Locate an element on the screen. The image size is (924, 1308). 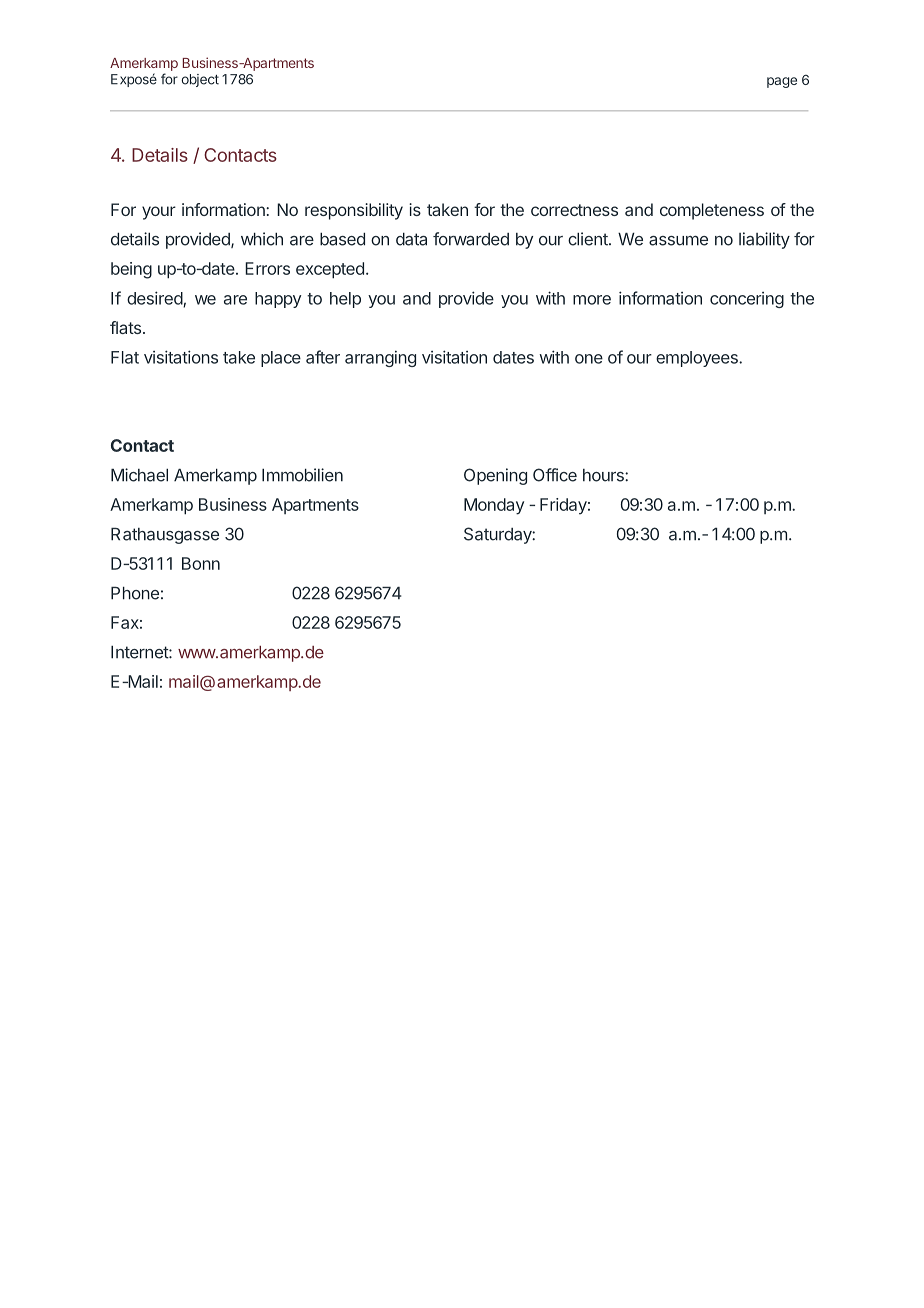
responsibility is located at coordinates (354, 211).
